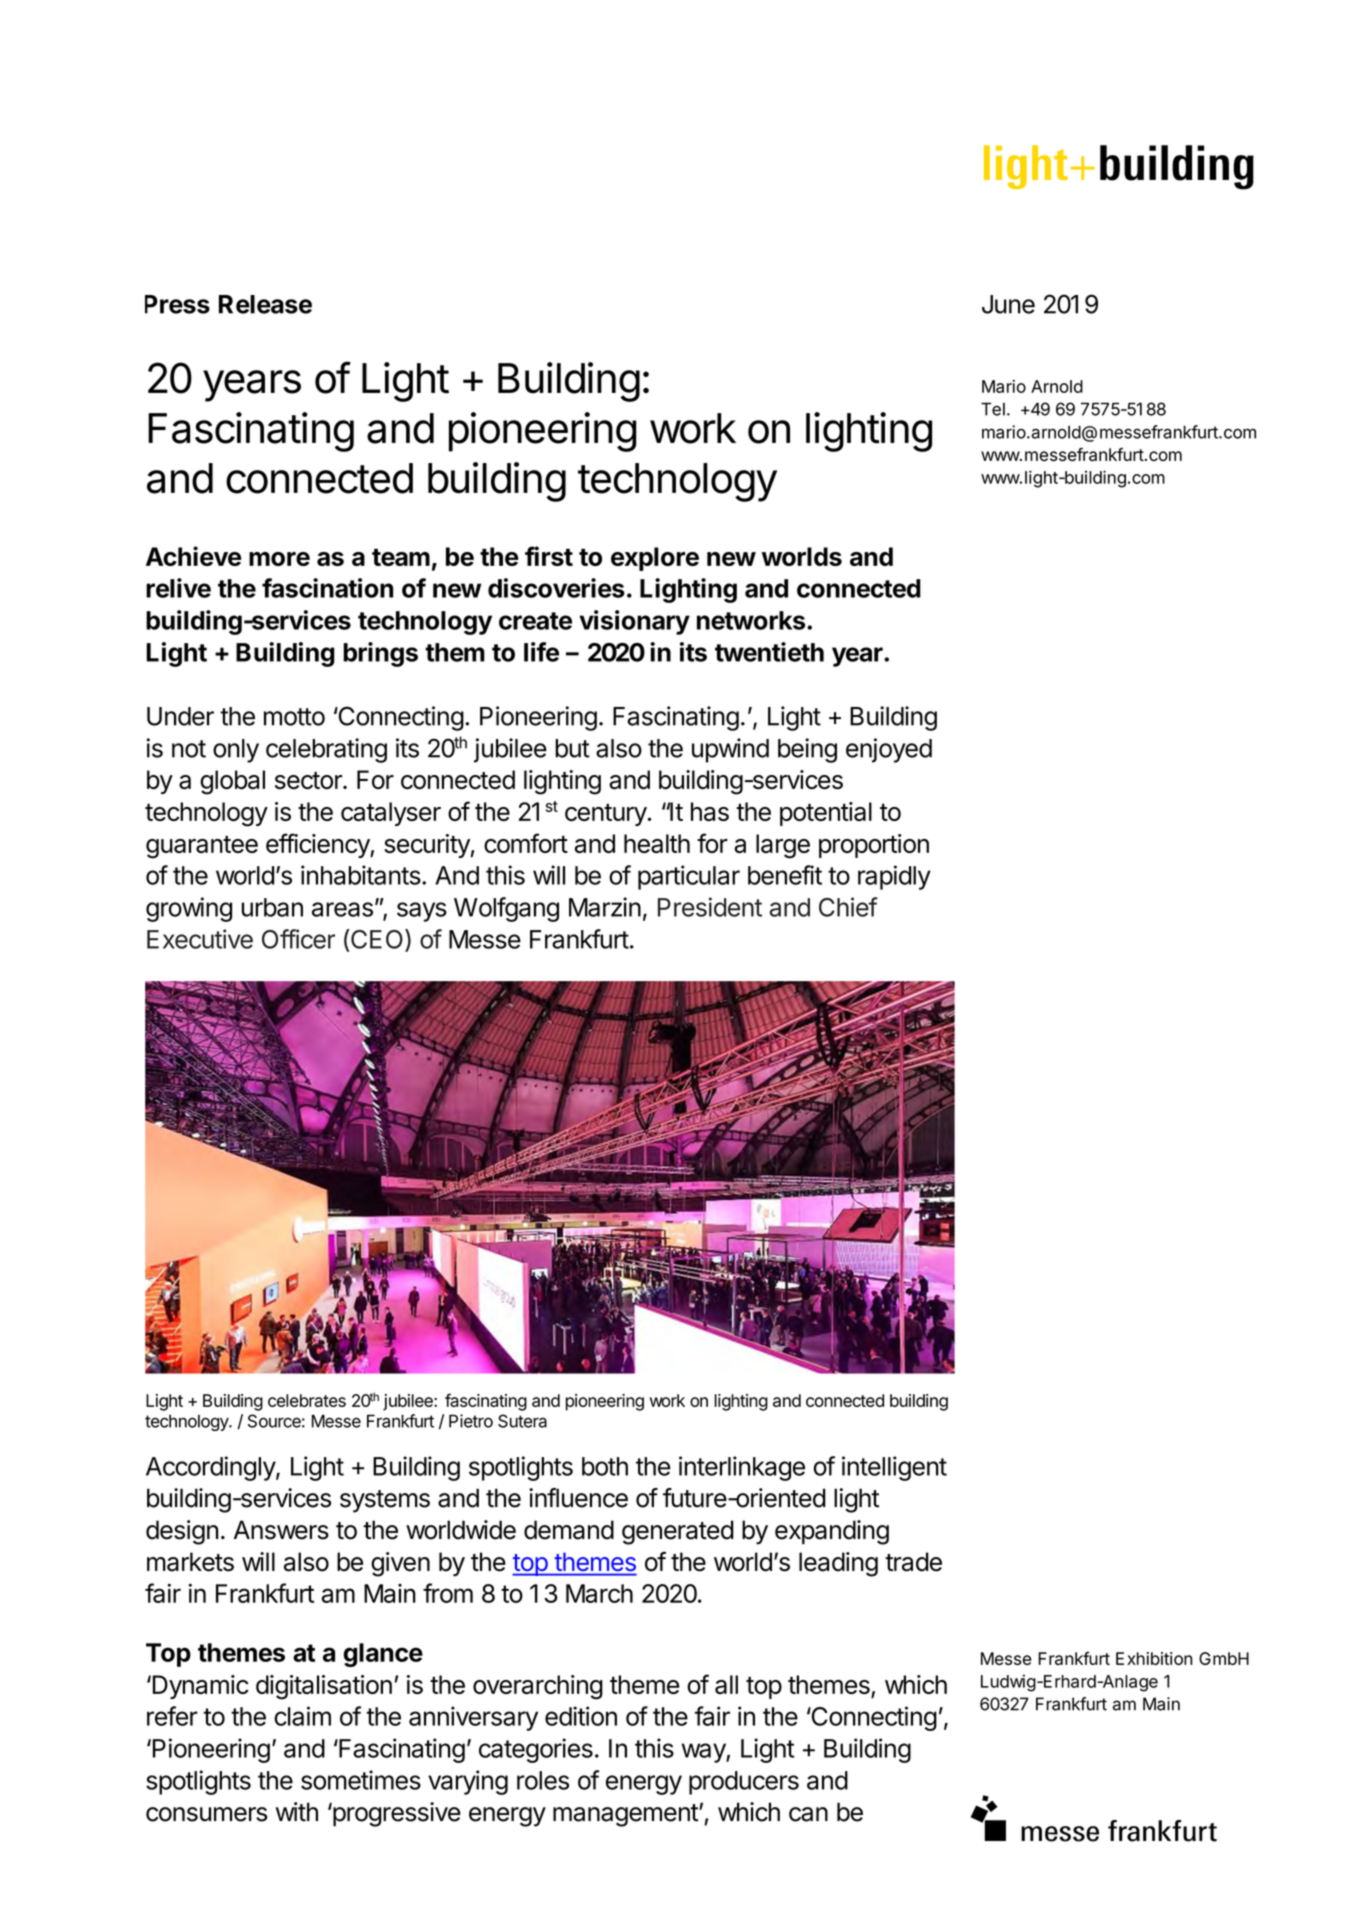  What do you see at coordinates (605, 1466) in the screenshot?
I see `both` at bounding box center [605, 1466].
